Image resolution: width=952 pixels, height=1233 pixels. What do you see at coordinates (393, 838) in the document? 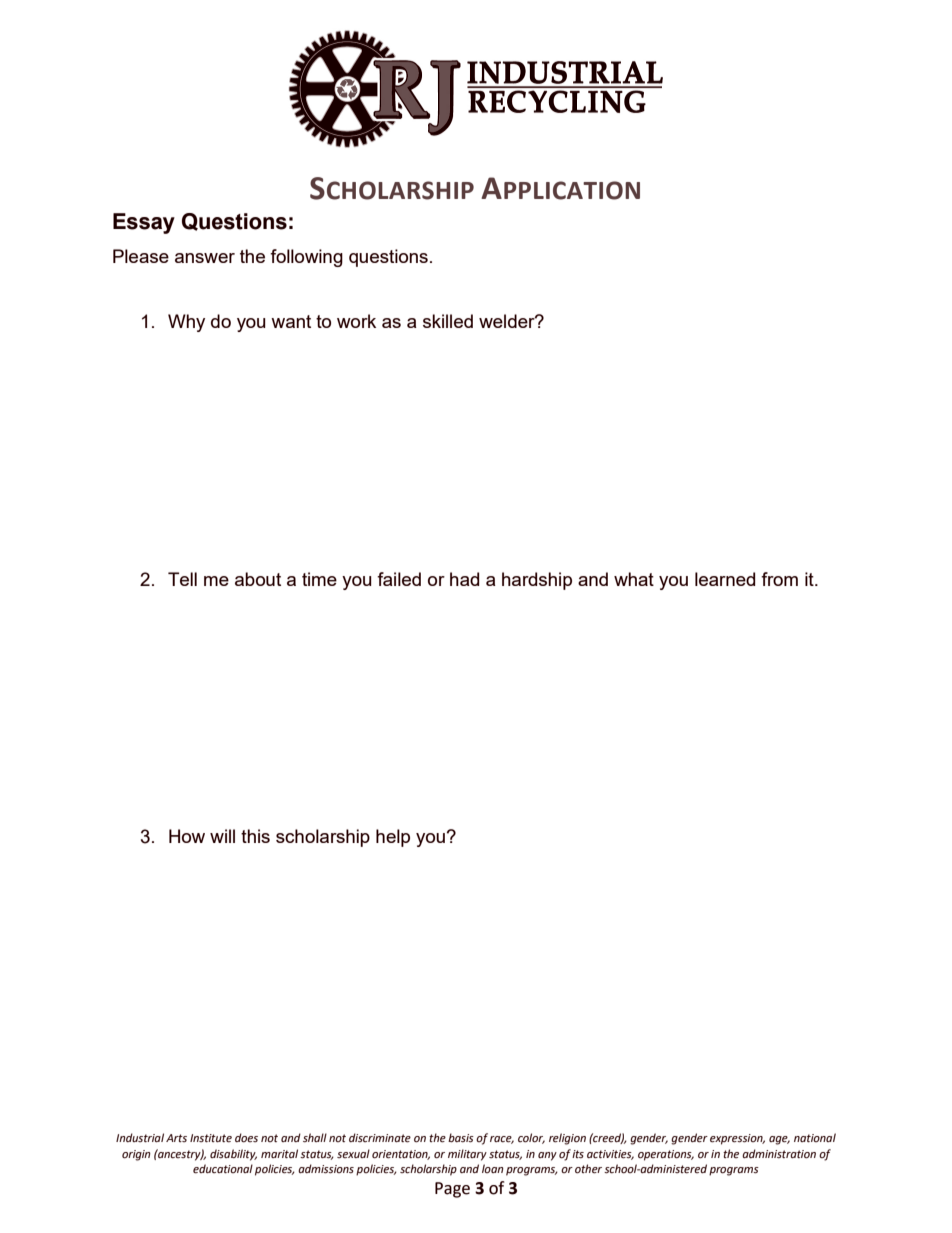
I see `help` at bounding box center [393, 838].
